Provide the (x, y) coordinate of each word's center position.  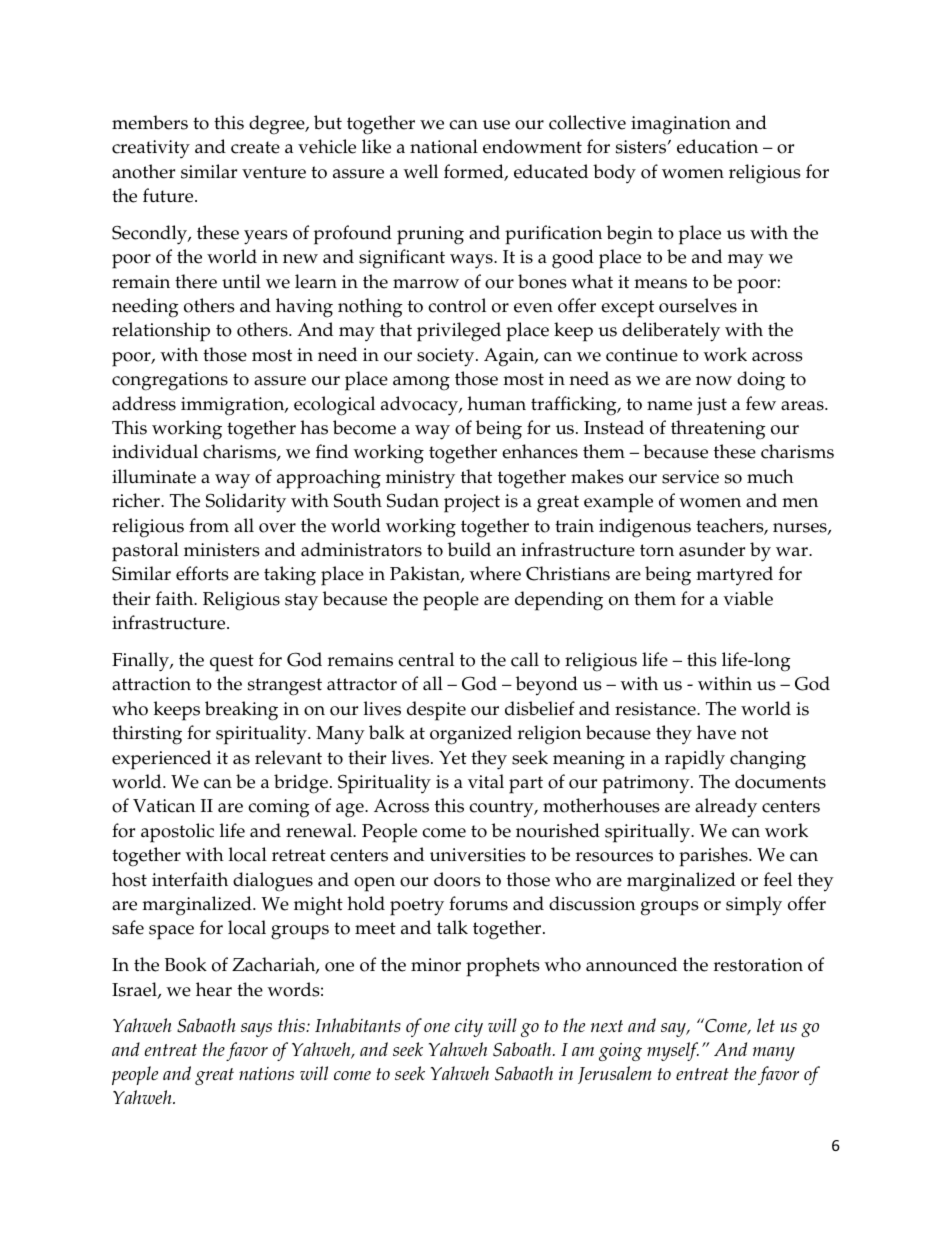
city (469, 1028)
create (255, 147)
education (717, 146)
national (444, 146)
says (256, 1030)
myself (673, 1051)
